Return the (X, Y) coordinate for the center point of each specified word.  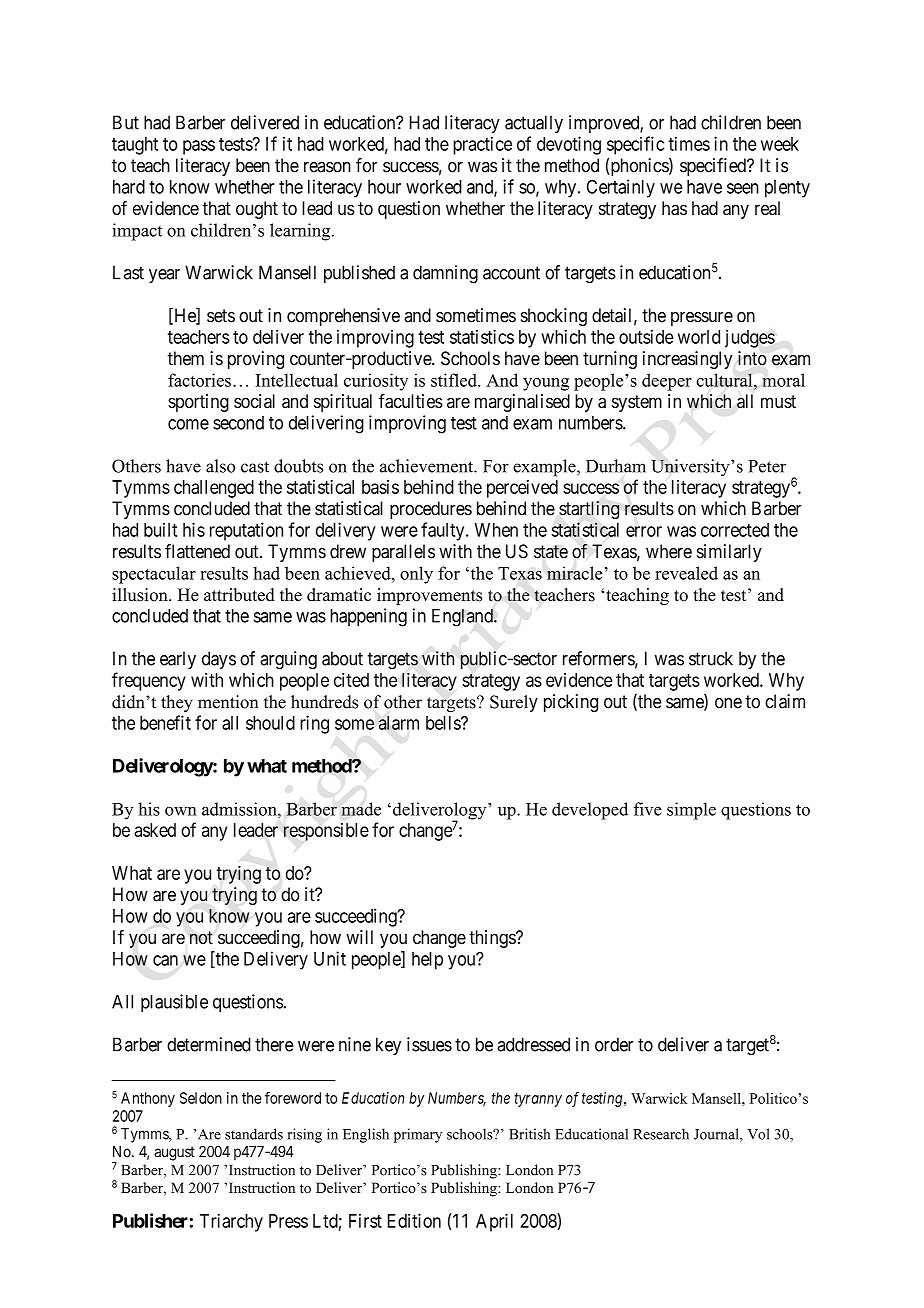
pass (199, 147)
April (494, 1222)
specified (714, 167)
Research (661, 1134)
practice (482, 145)
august (174, 1153)
